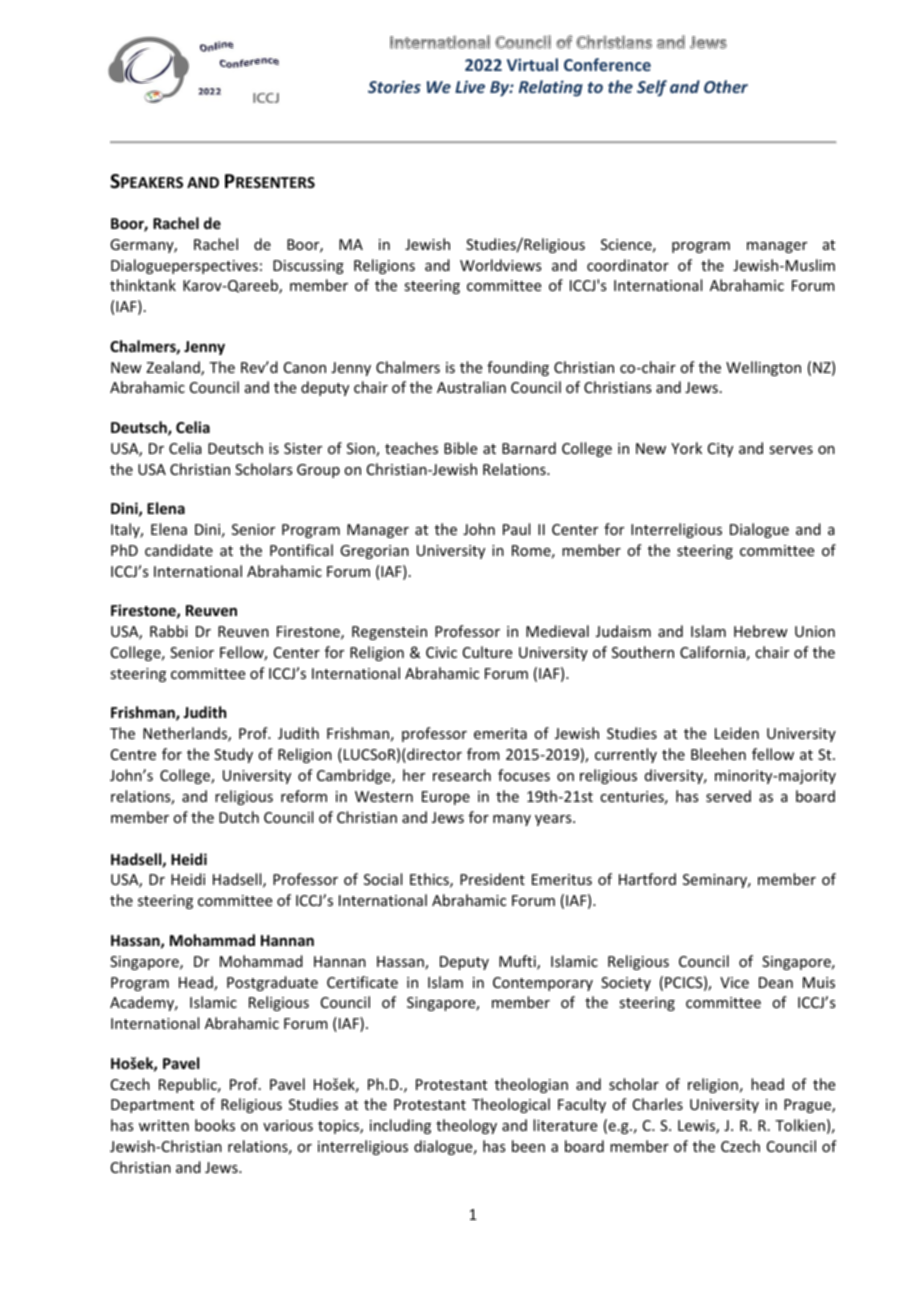  Describe the element at coordinates (239, 817) in the document. I see `Dutch` at that location.
